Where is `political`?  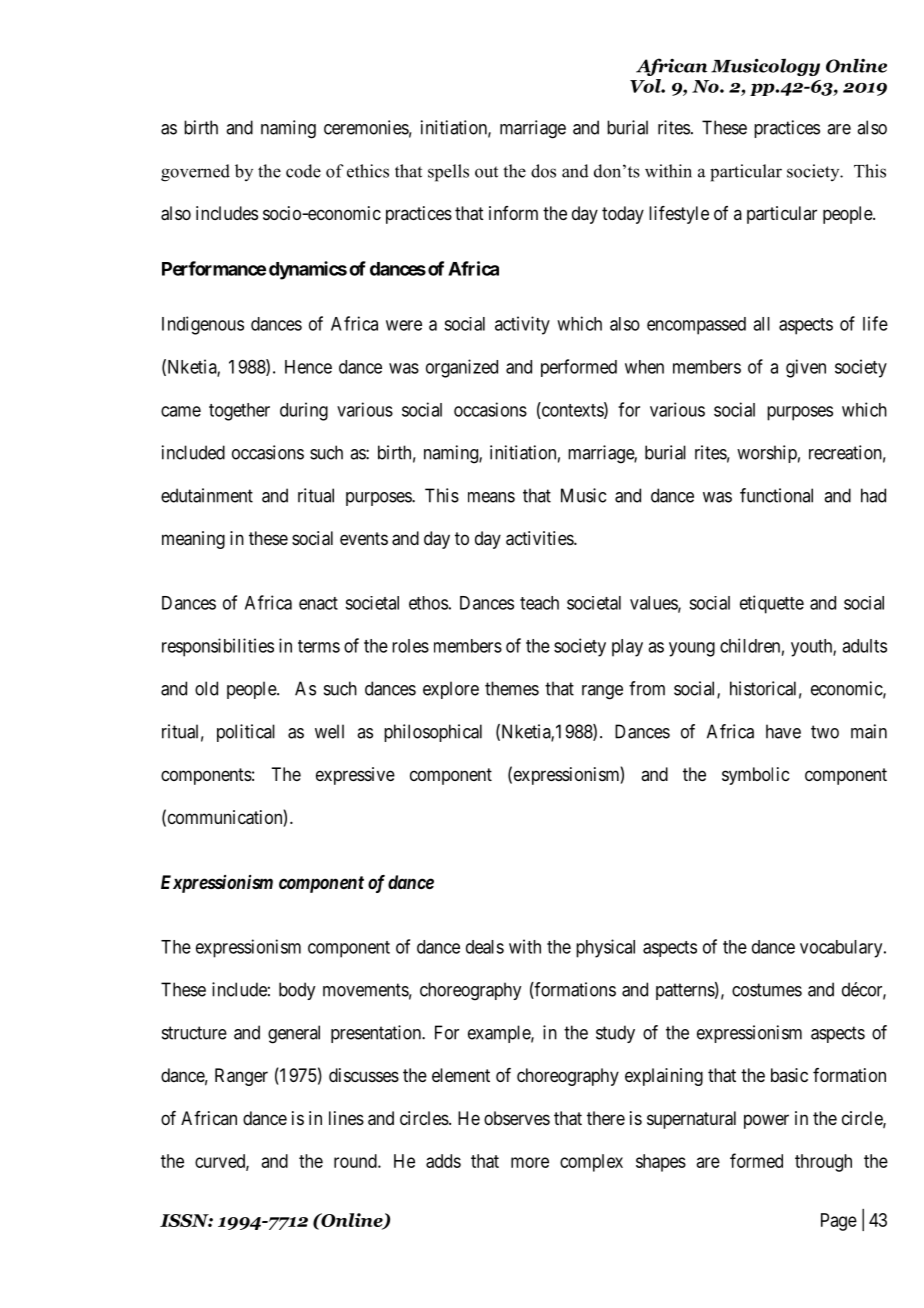 political is located at coordinates (246, 733).
